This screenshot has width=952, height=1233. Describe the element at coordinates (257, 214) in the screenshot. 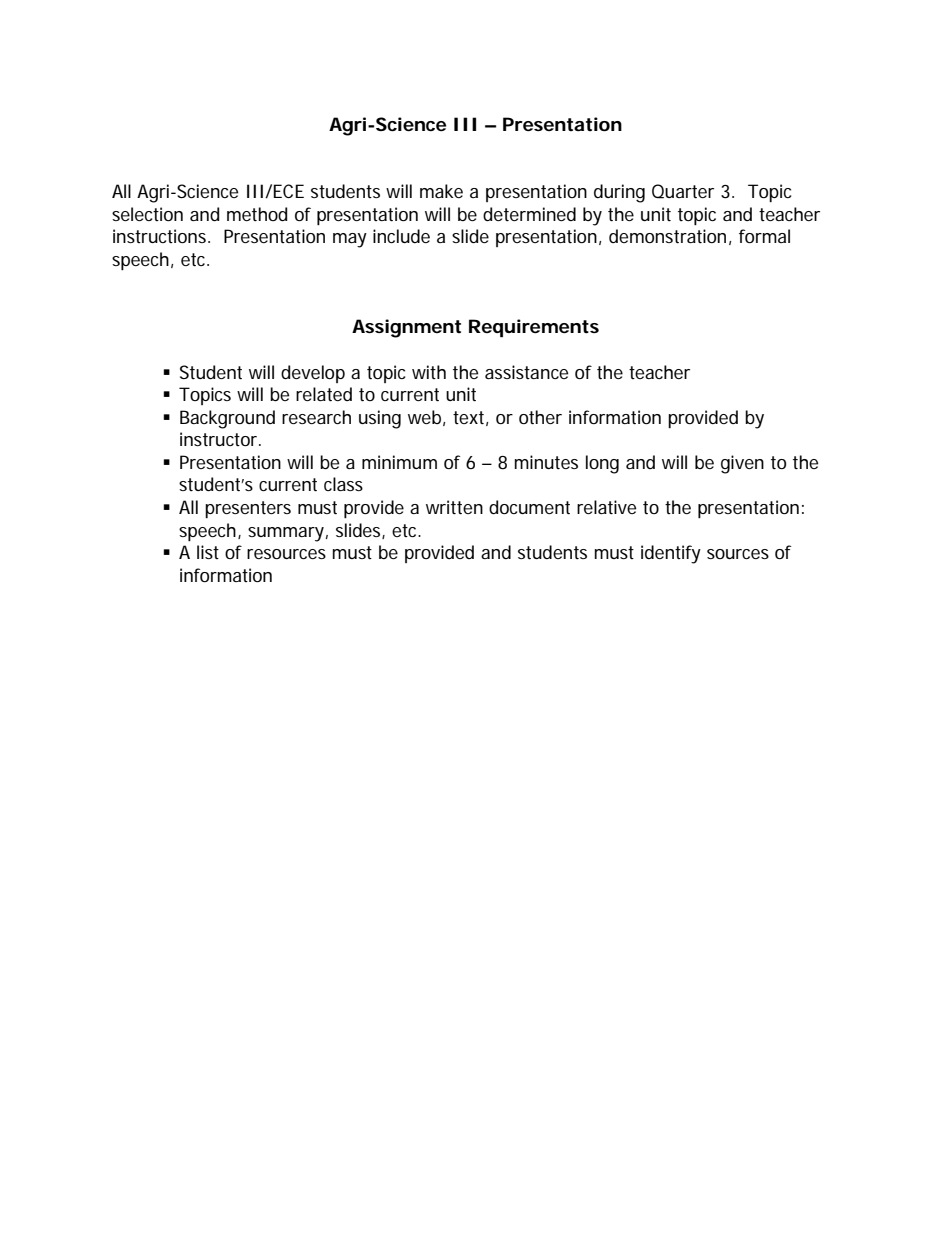

I see `method` at that location.
